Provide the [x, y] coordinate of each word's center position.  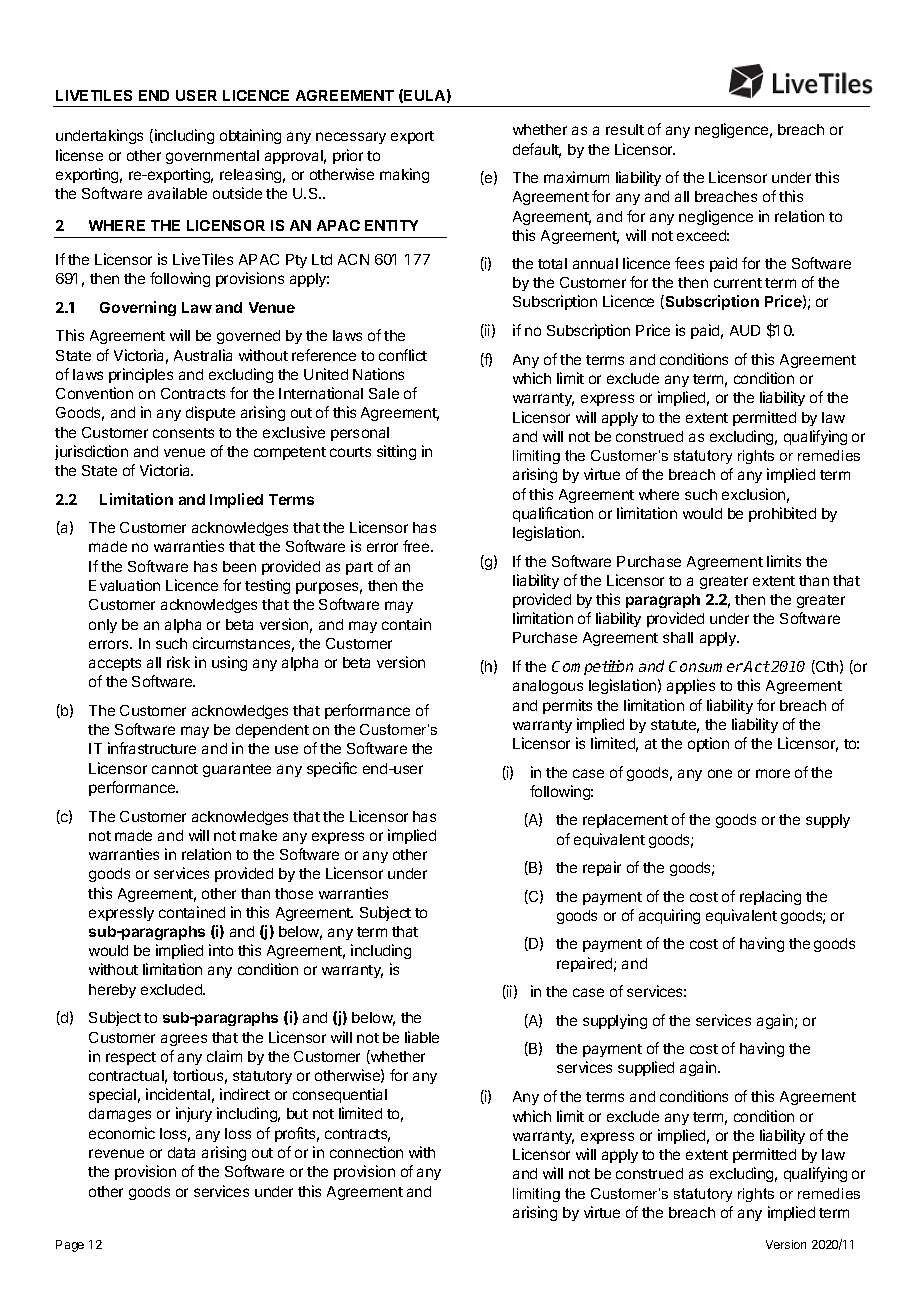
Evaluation [124, 585]
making [404, 175]
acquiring [669, 916]
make [258, 835]
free [417, 546]
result [625, 129]
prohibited [782, 514]
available [177, 193]
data [181, 1152]
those [294, 893]
